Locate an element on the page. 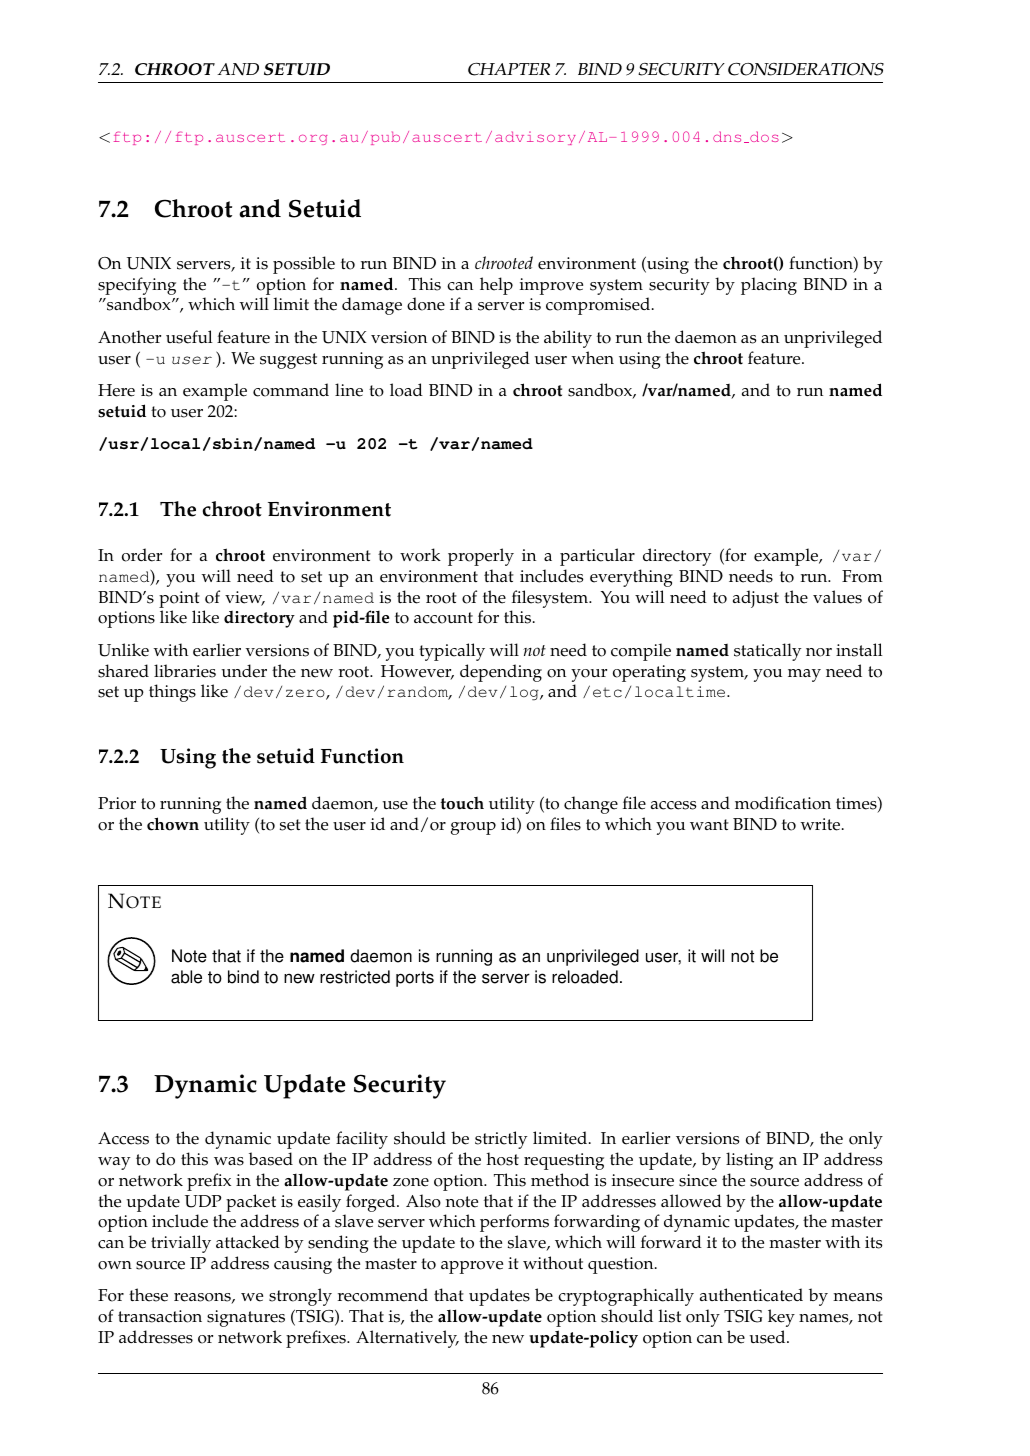 This page has width=1030, height=1456. CHAPTER is located at coordinates (509, 69).
